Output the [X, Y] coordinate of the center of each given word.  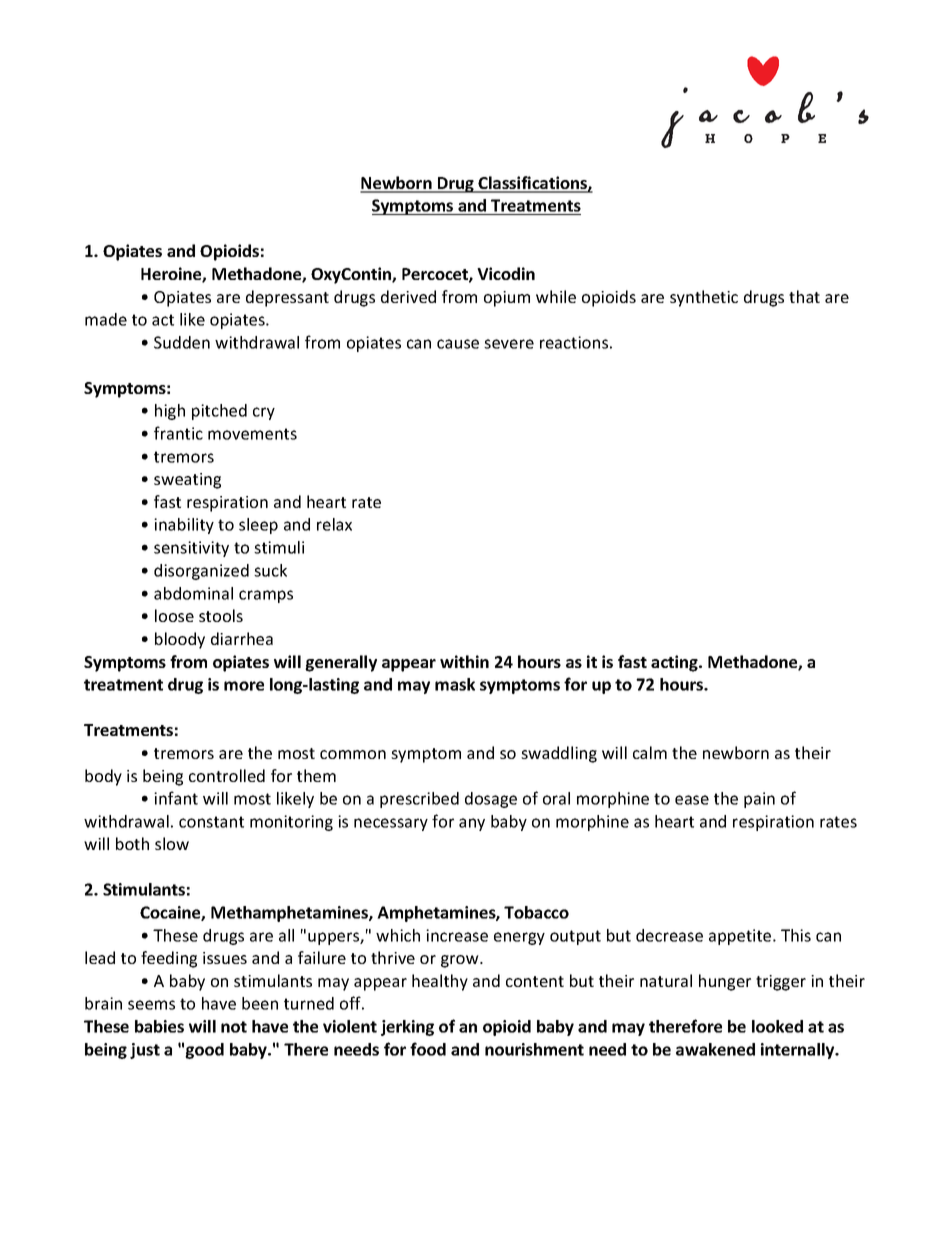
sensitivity [191, 549]
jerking [407, 1028]
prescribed [419, 800]
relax [334, 524]
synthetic [704, 298]
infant [176, 798]
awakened [715, 1049]
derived [408, 296]
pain [759, 800]
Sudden [182, 342]
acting [675, 663]
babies [159, 1026]
